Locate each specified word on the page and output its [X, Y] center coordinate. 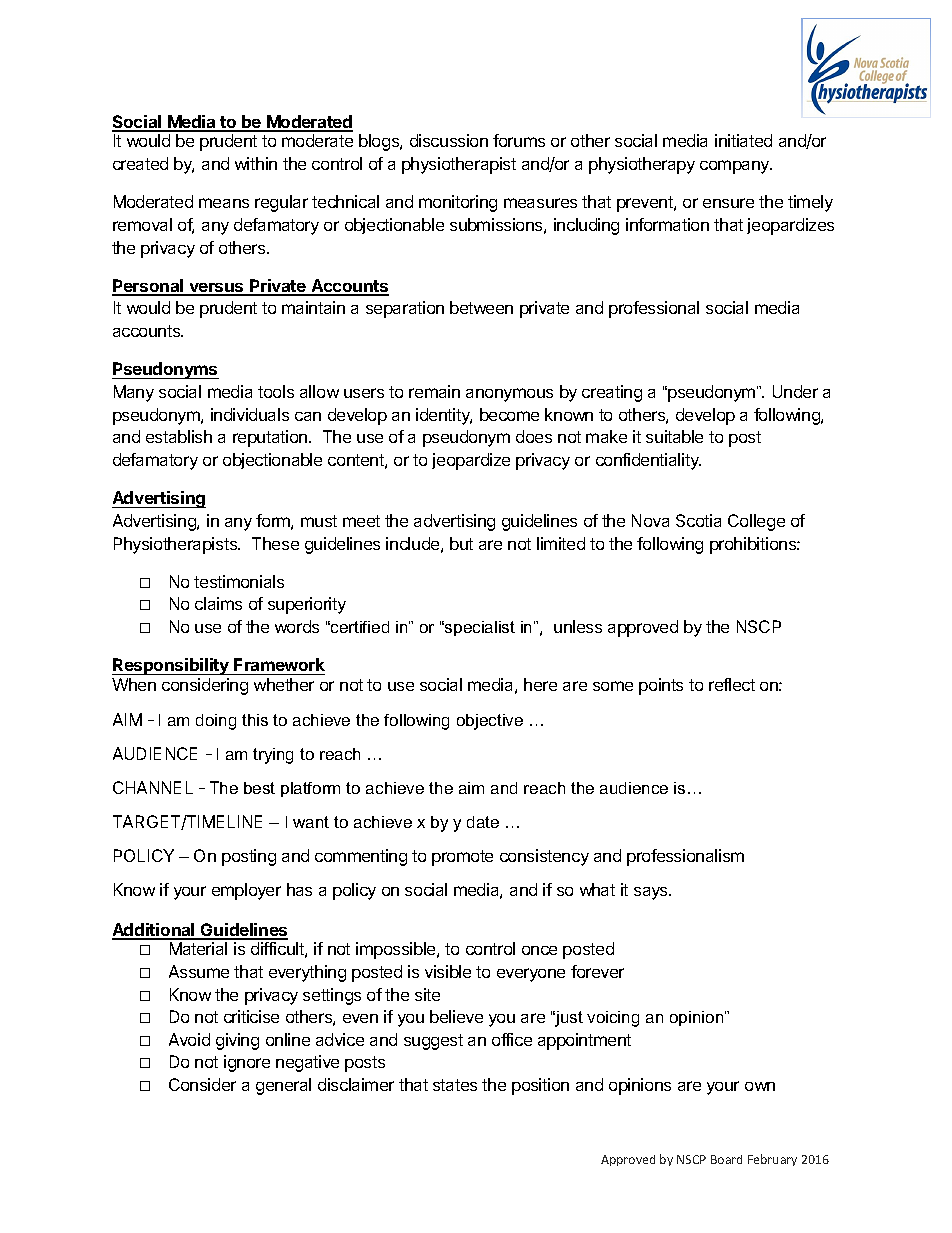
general [283, 1086]
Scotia [698, 520]
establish [179, 436]
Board [726, 1159]
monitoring [458, 203]
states [455, 1085]
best [259, 788]
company [736, 167]
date [483, 822]
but [461, 543]
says [652, 893]
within [256, 163]
